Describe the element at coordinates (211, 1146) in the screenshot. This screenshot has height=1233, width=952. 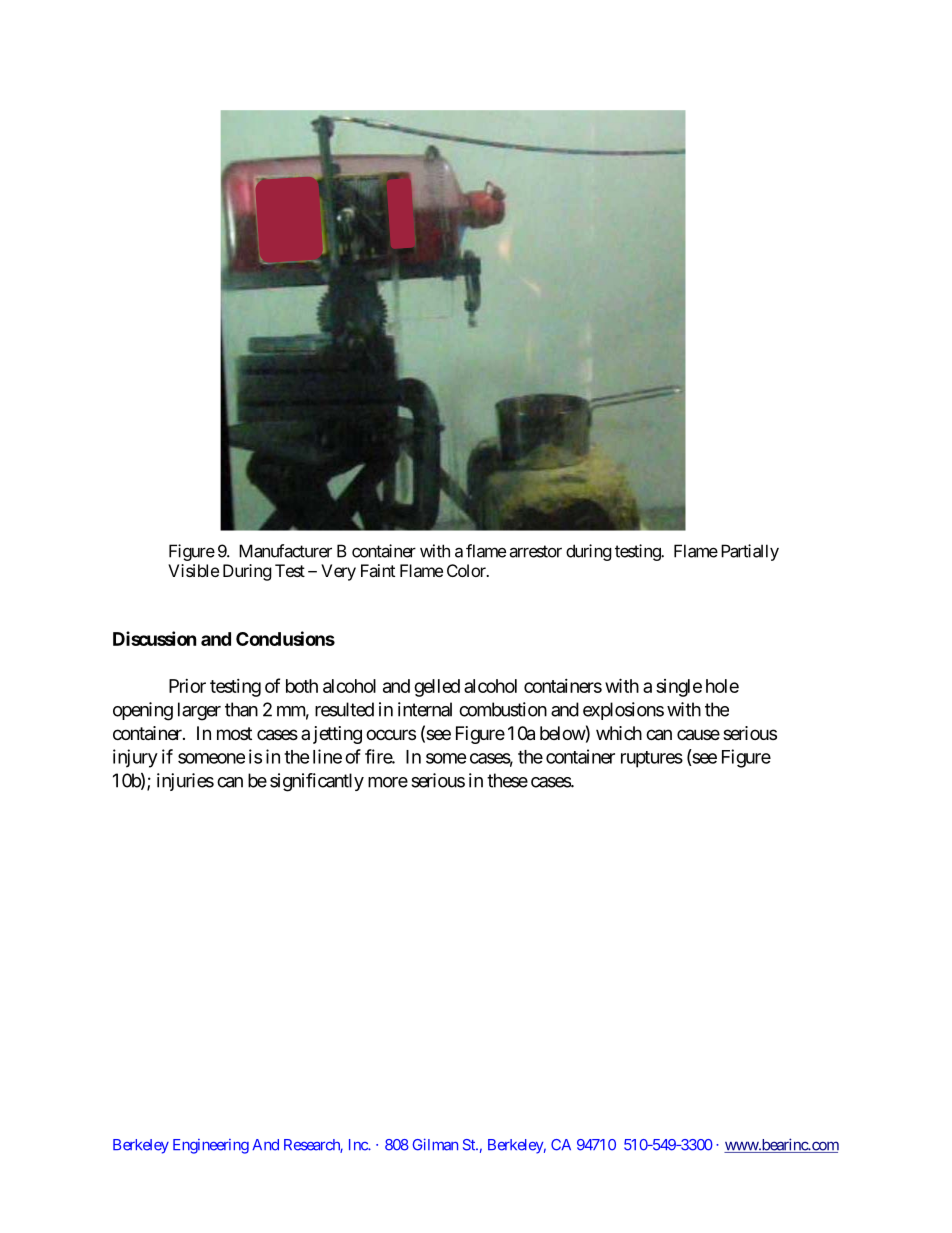
I see `Engineering` at that location.
